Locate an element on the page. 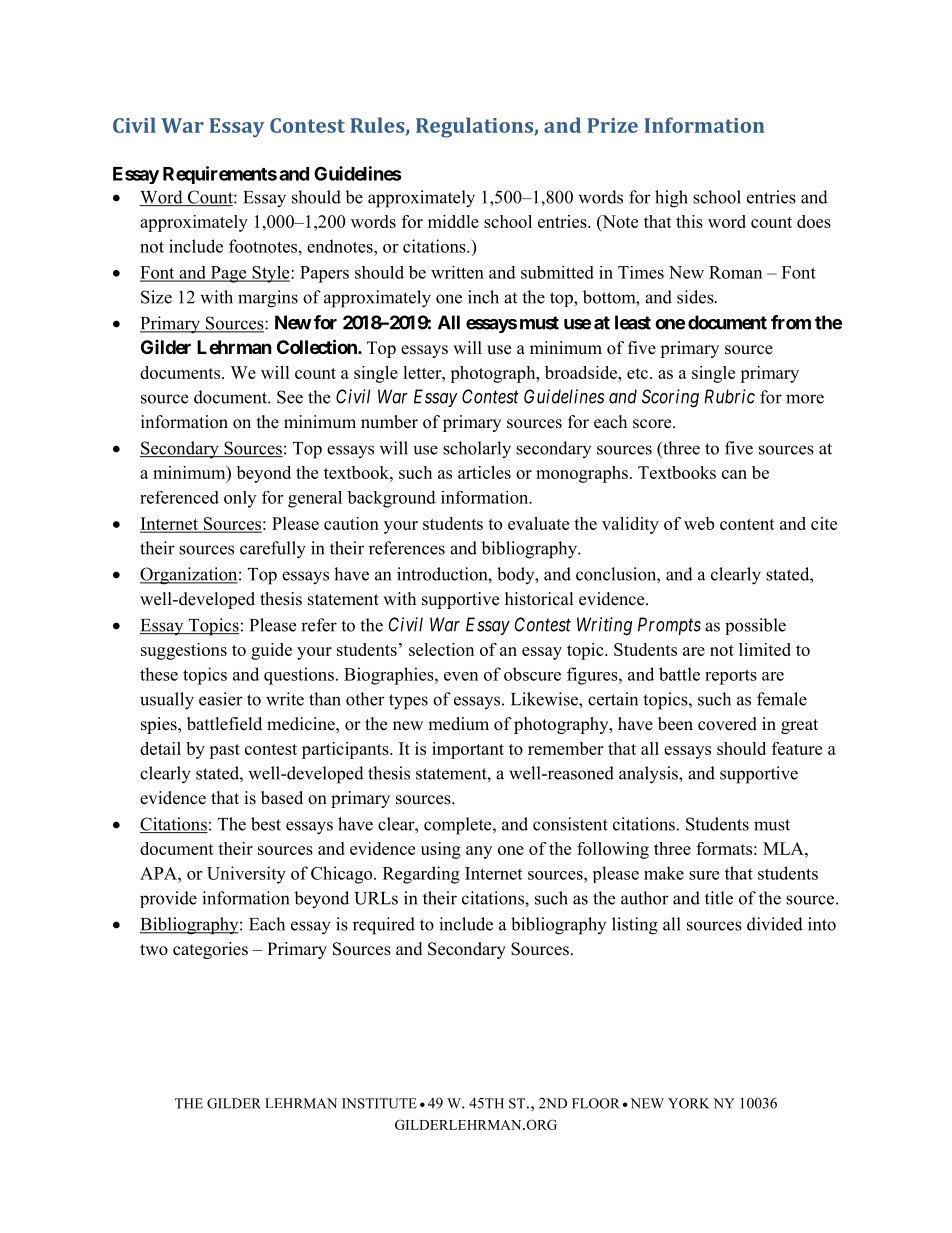  middle is located at coordinates (453, 221).
